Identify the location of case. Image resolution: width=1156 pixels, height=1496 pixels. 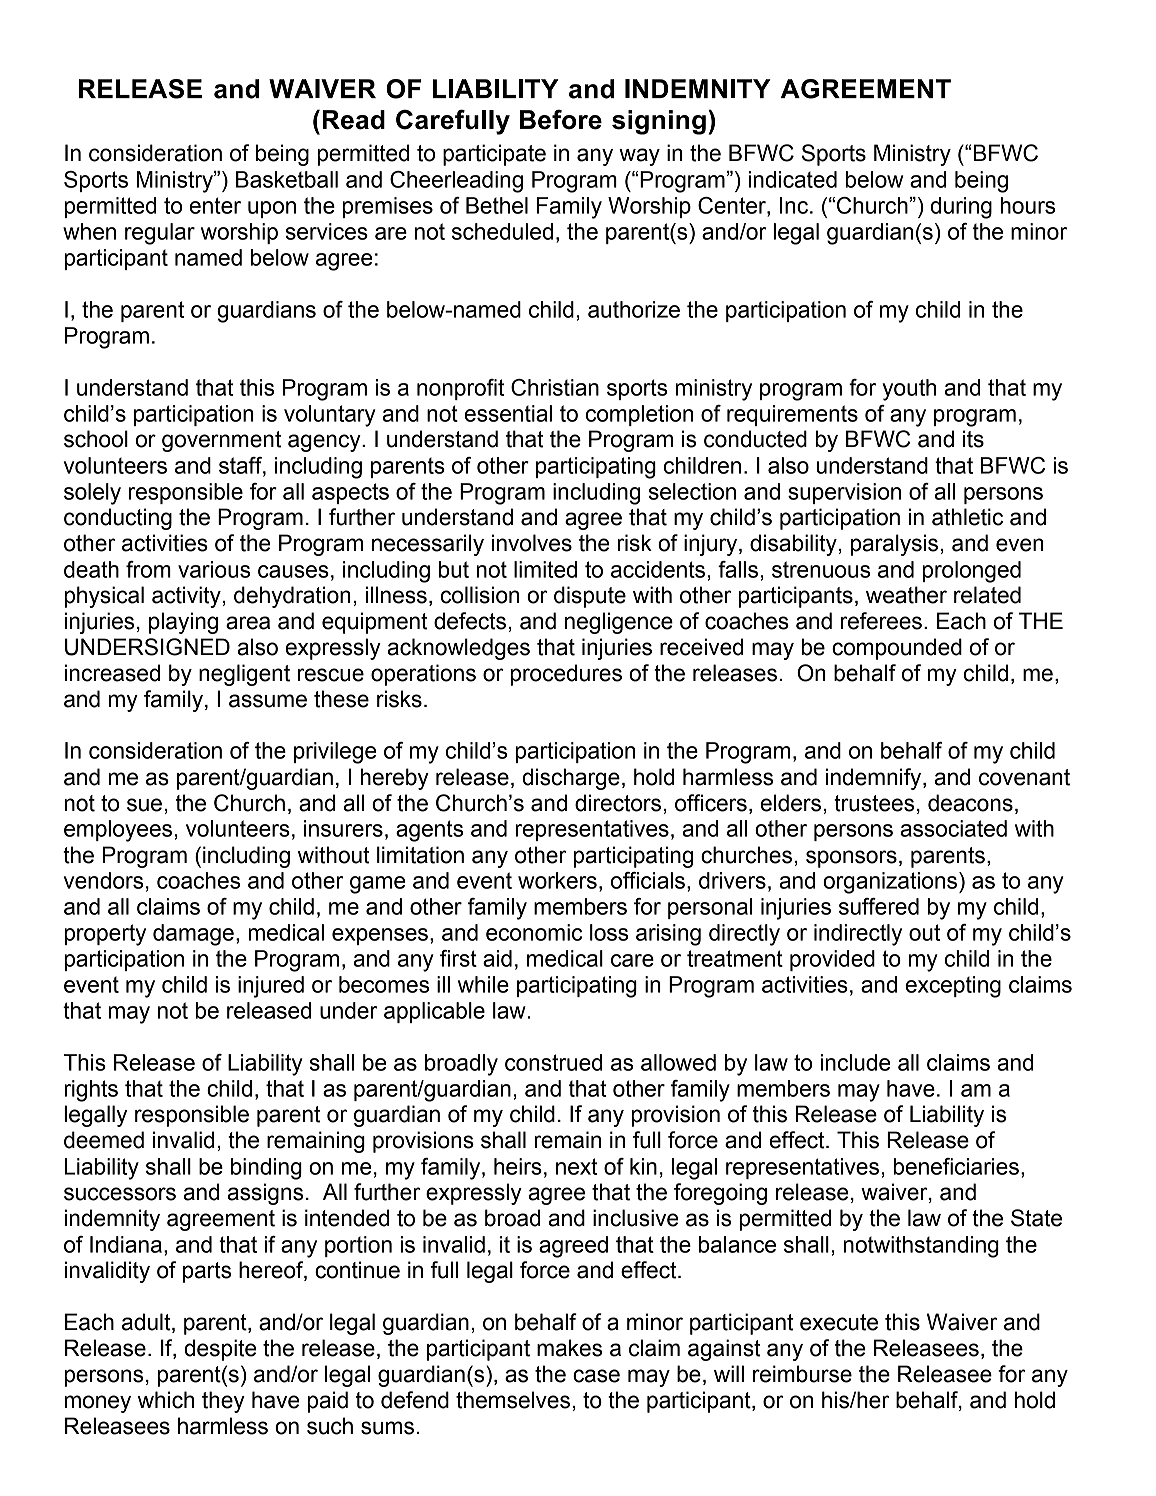
(596, 1376).
